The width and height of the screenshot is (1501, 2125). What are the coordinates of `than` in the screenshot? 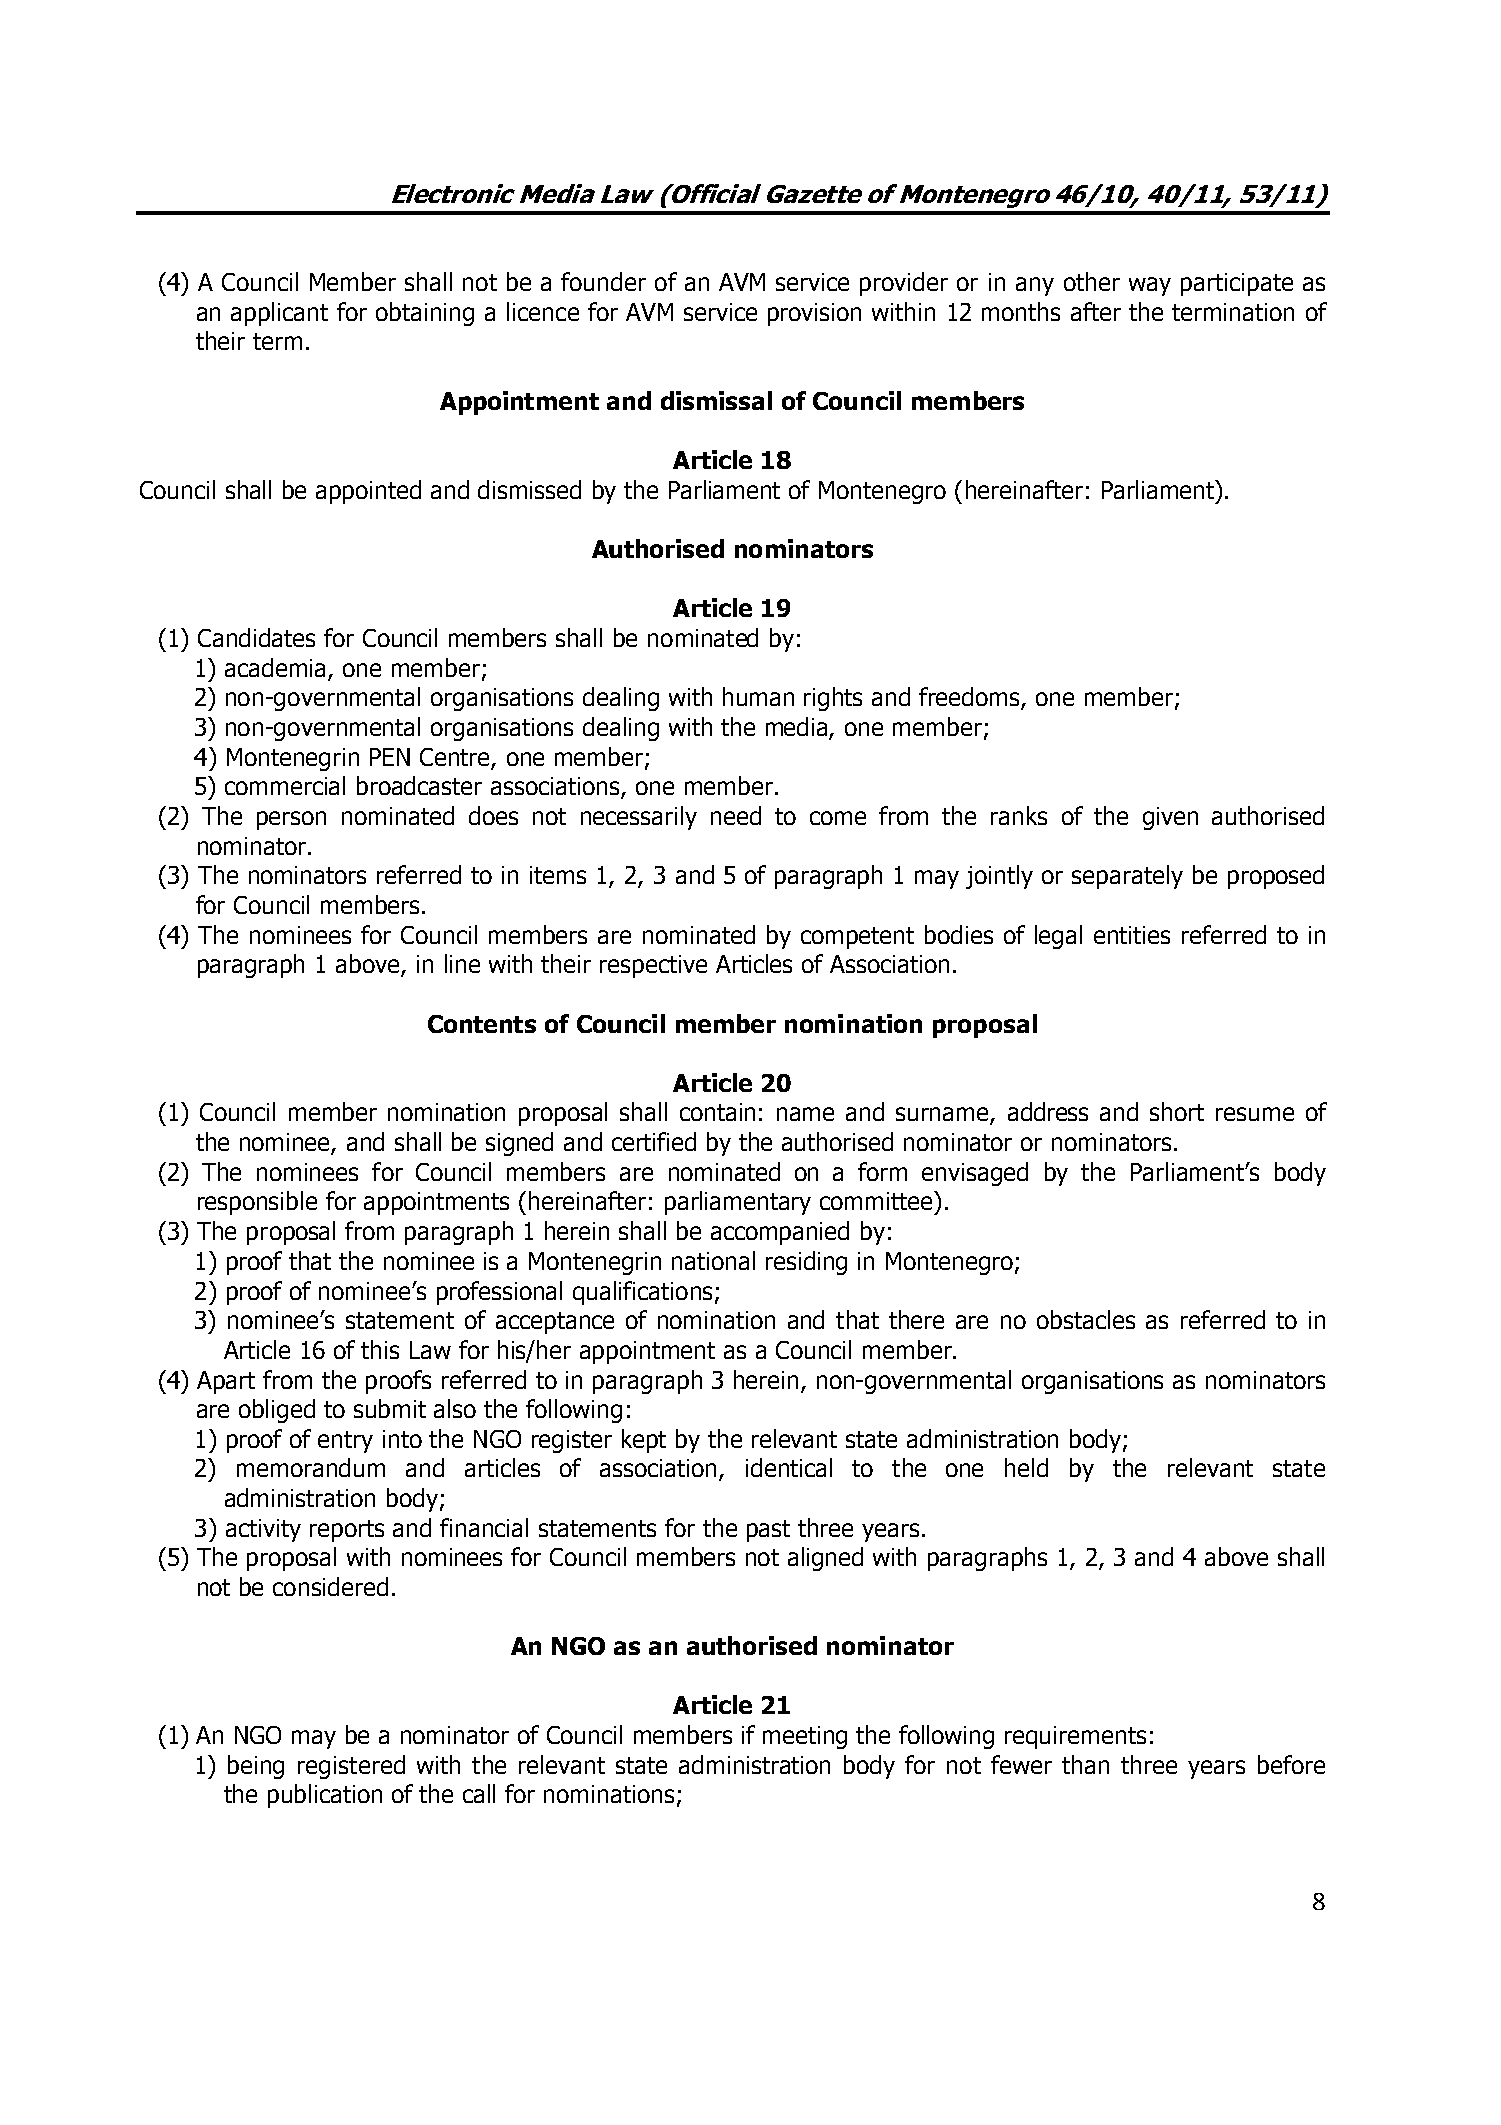 It's located at (1085, 1764).
